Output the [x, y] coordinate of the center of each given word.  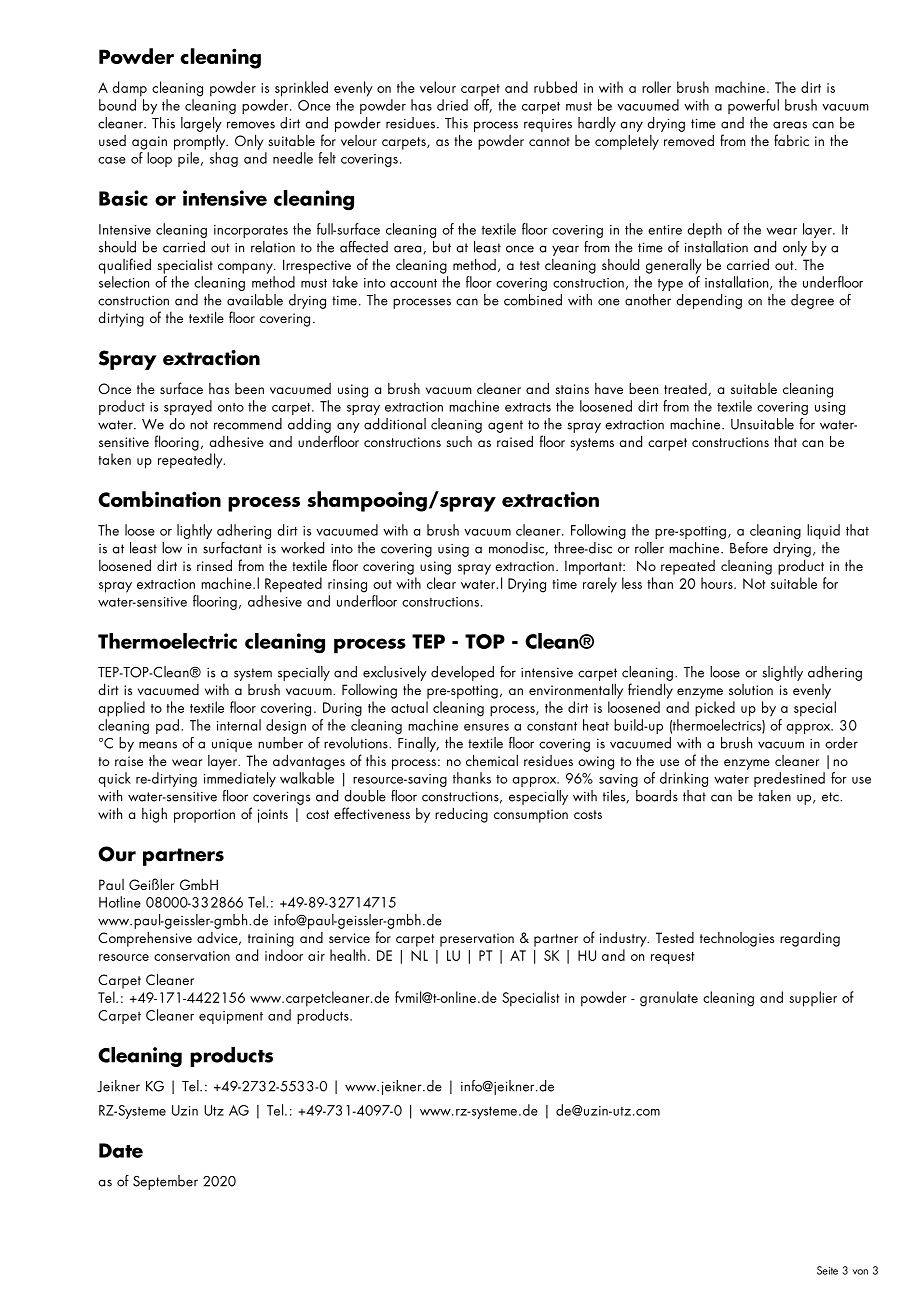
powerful [753, 106]
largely [201, 124]
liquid [823, 531]
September [165, 1182]
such [459, 441]
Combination [159, 499]
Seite [827, 1270]
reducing [461, 815]
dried [452, 105]
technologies [737, 939]
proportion [204, 816]
